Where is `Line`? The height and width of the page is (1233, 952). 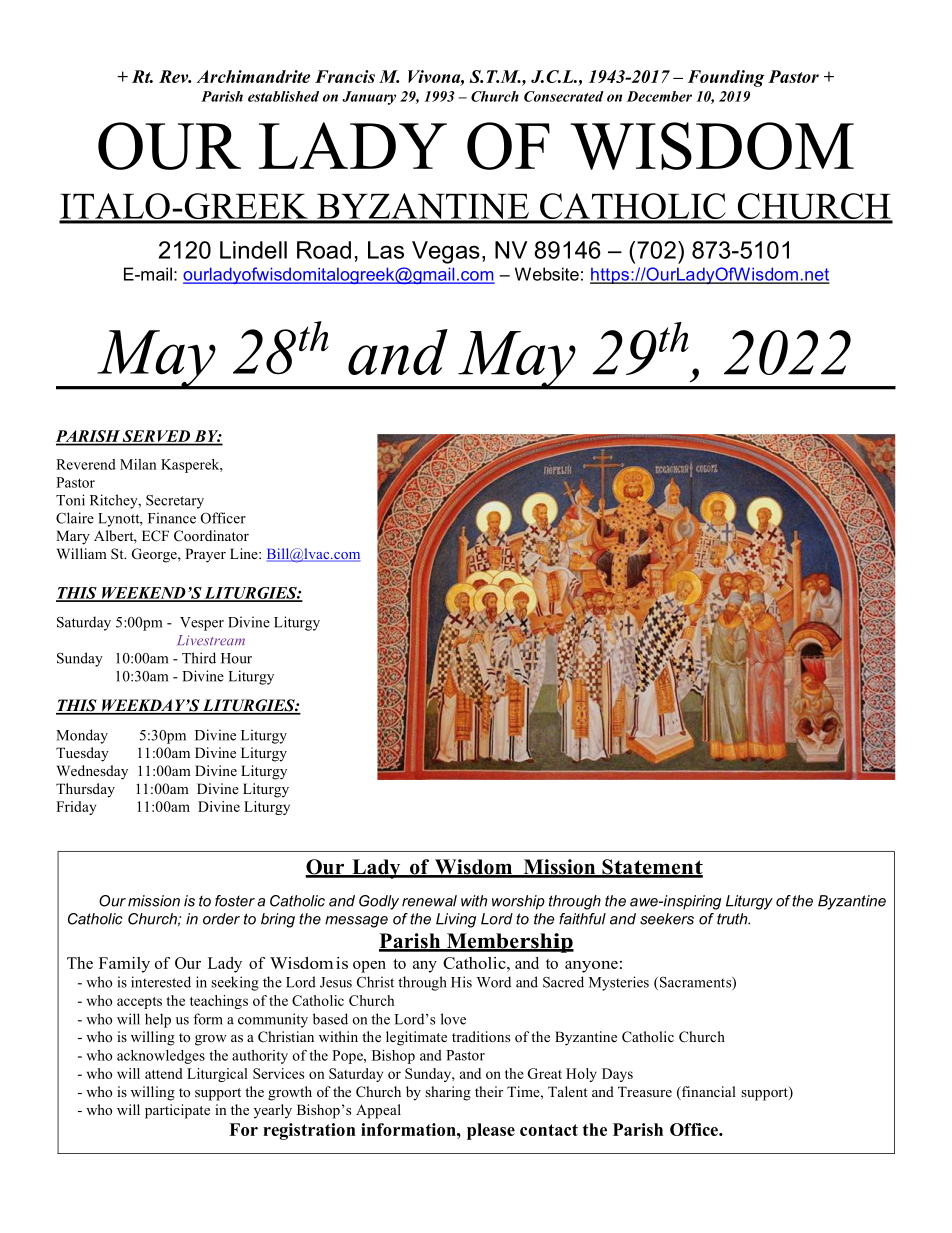
Line is located at coordinates (245, 553).
